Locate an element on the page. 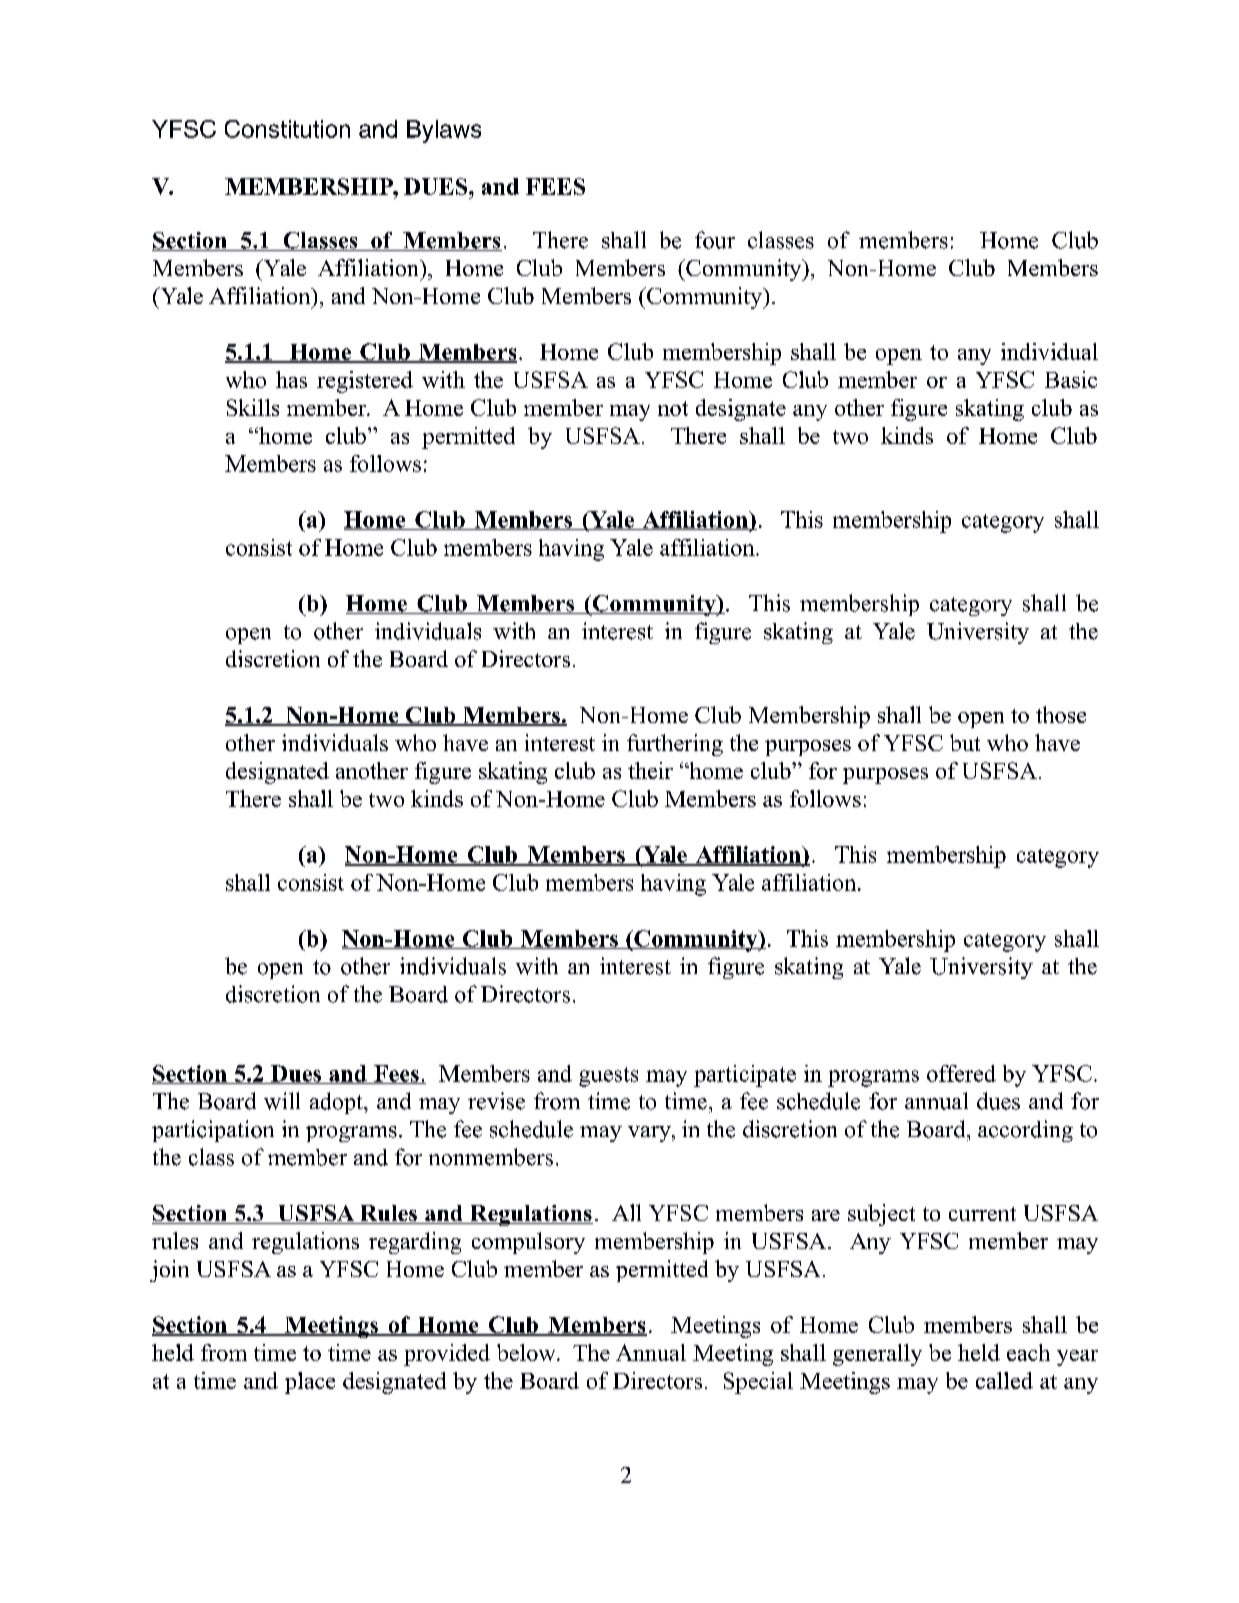 The image size is (1239, 1603). those is located at coordinates (1061, 714).
